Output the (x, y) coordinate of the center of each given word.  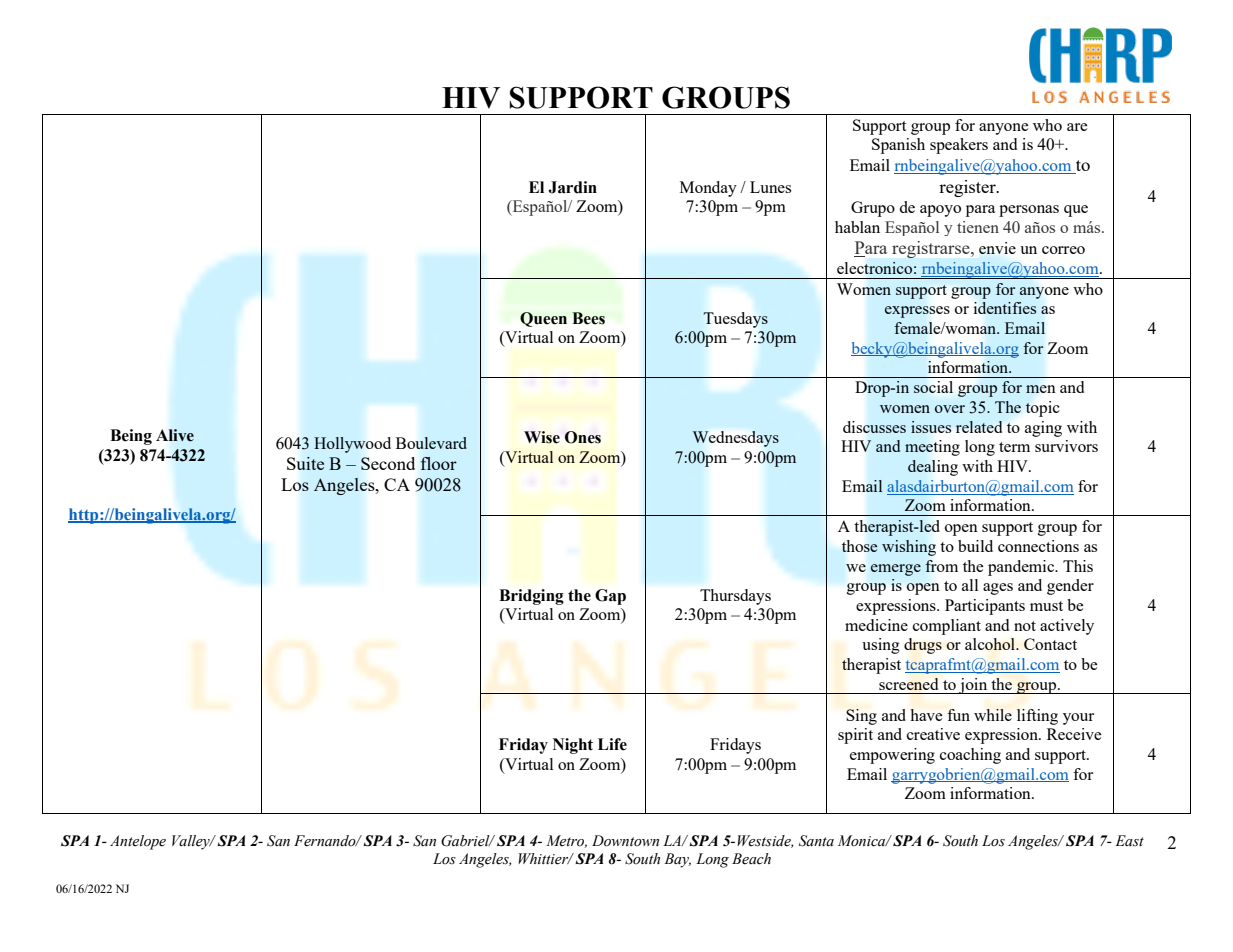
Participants (985, 607)
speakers (959, 146)
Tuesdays (735, 320)
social (933, 387)
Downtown (625, 841)
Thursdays (735, 597)
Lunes (770, 187)
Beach (751, 859)
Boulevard (431, 443)
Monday (708, 189)
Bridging (531, 597)
